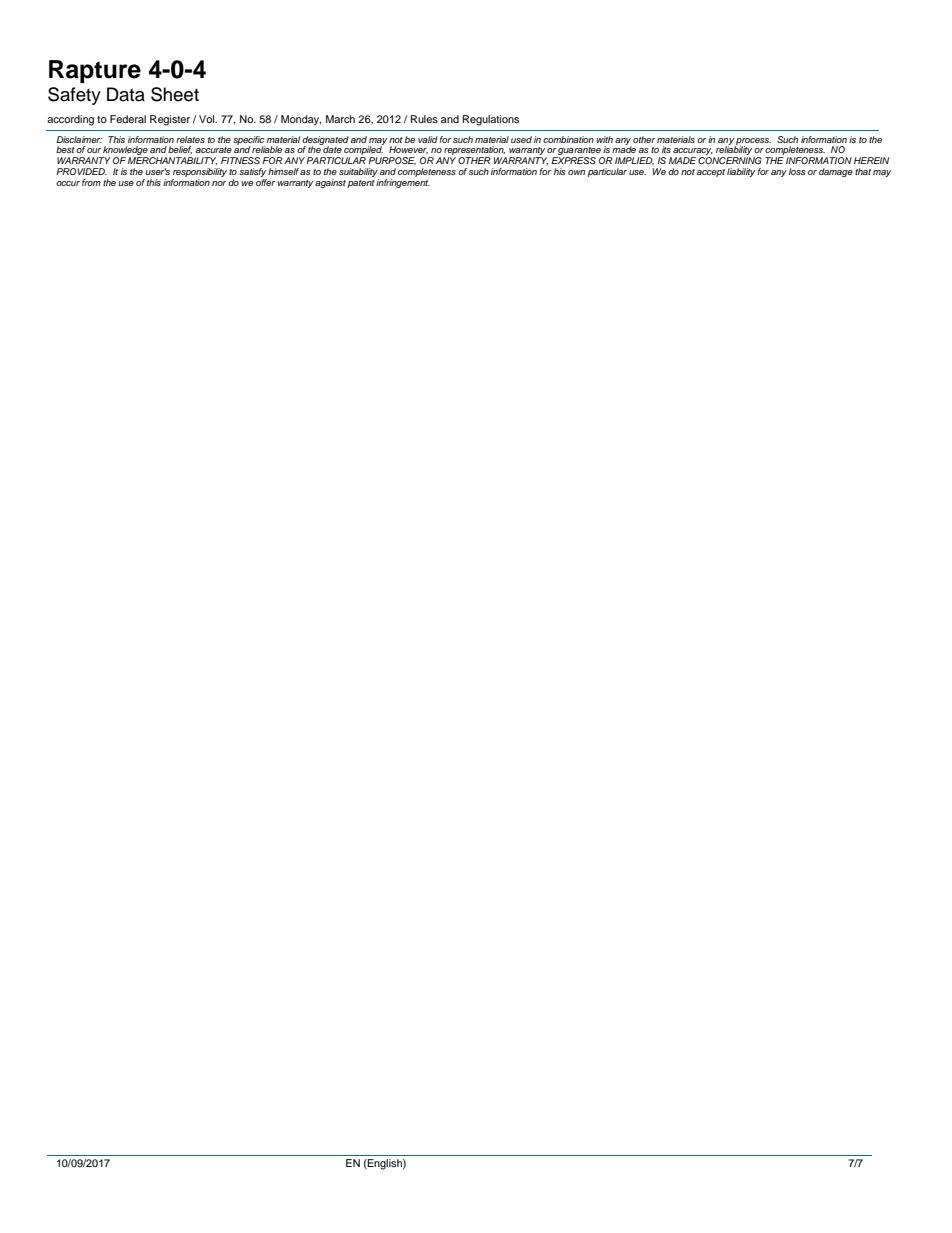  What do you see at coordinates (219, 183) in the screenshot?
I see `nor` at bounding box center [219, 183].
